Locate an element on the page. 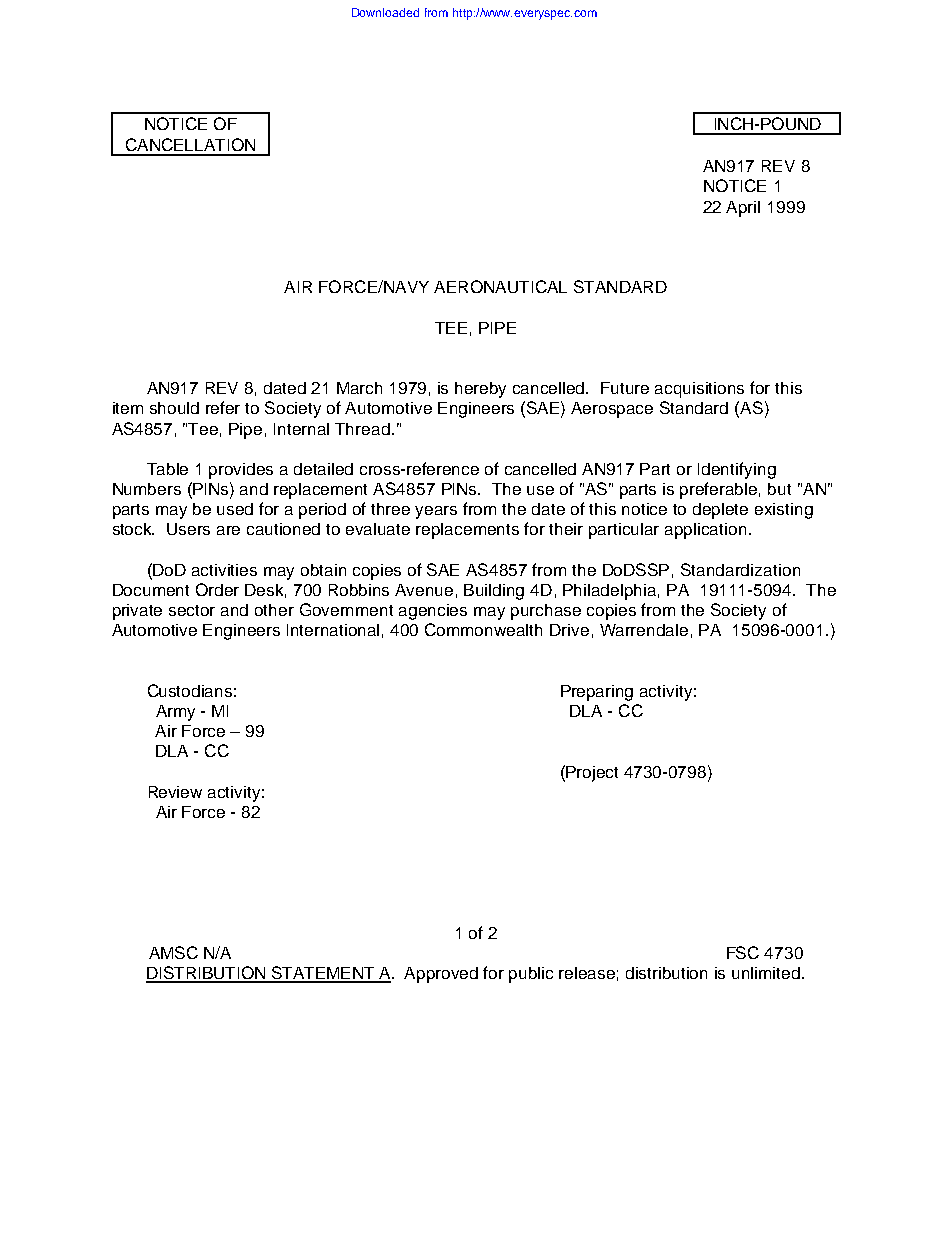 Image resolution: width=952 pixels, height=1233 pixels. AERONAUTICAL is located at coordinates (500, 286).
